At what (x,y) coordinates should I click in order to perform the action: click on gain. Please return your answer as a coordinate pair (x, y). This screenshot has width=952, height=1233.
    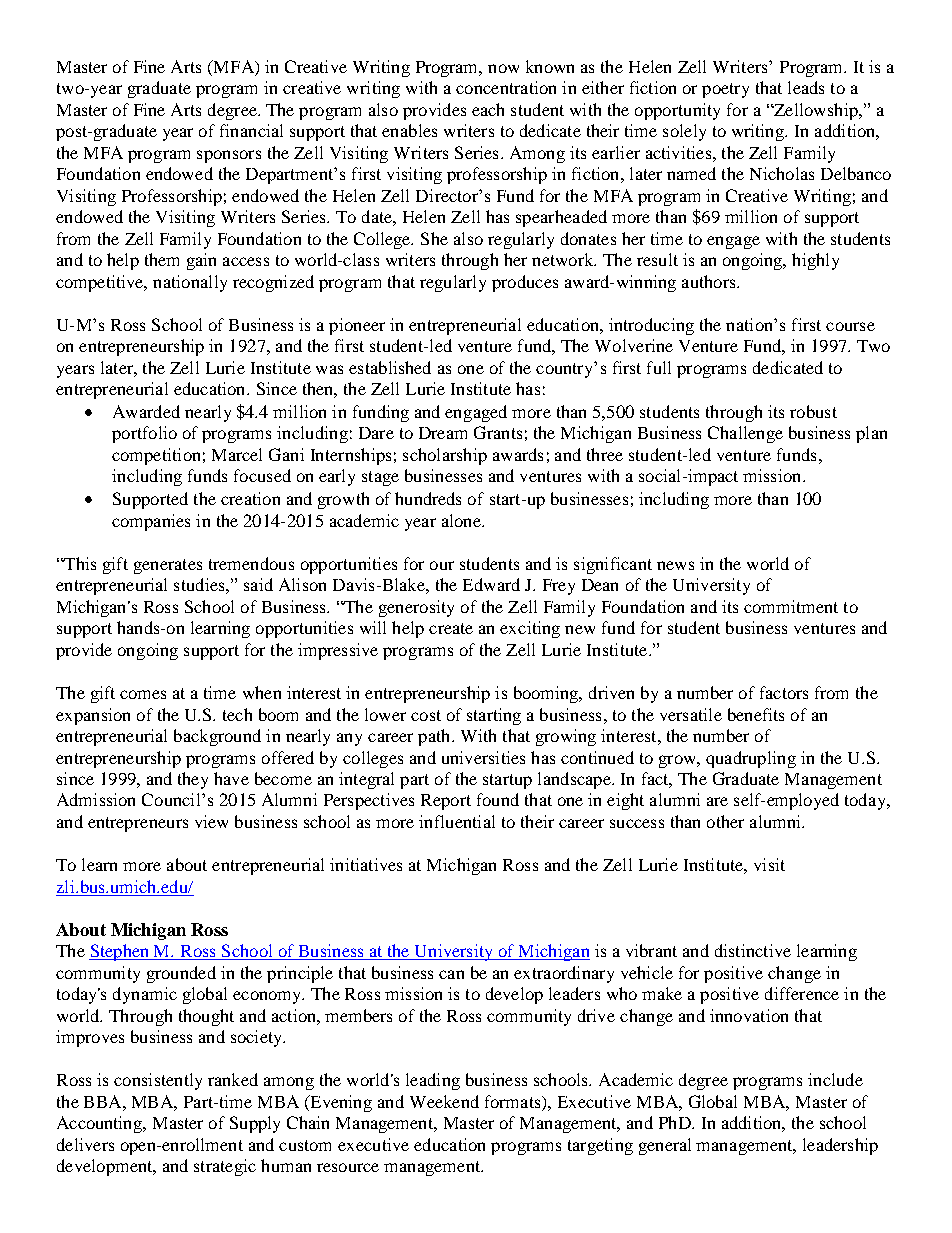
    Looking at the image, I should click on (201, 261).
